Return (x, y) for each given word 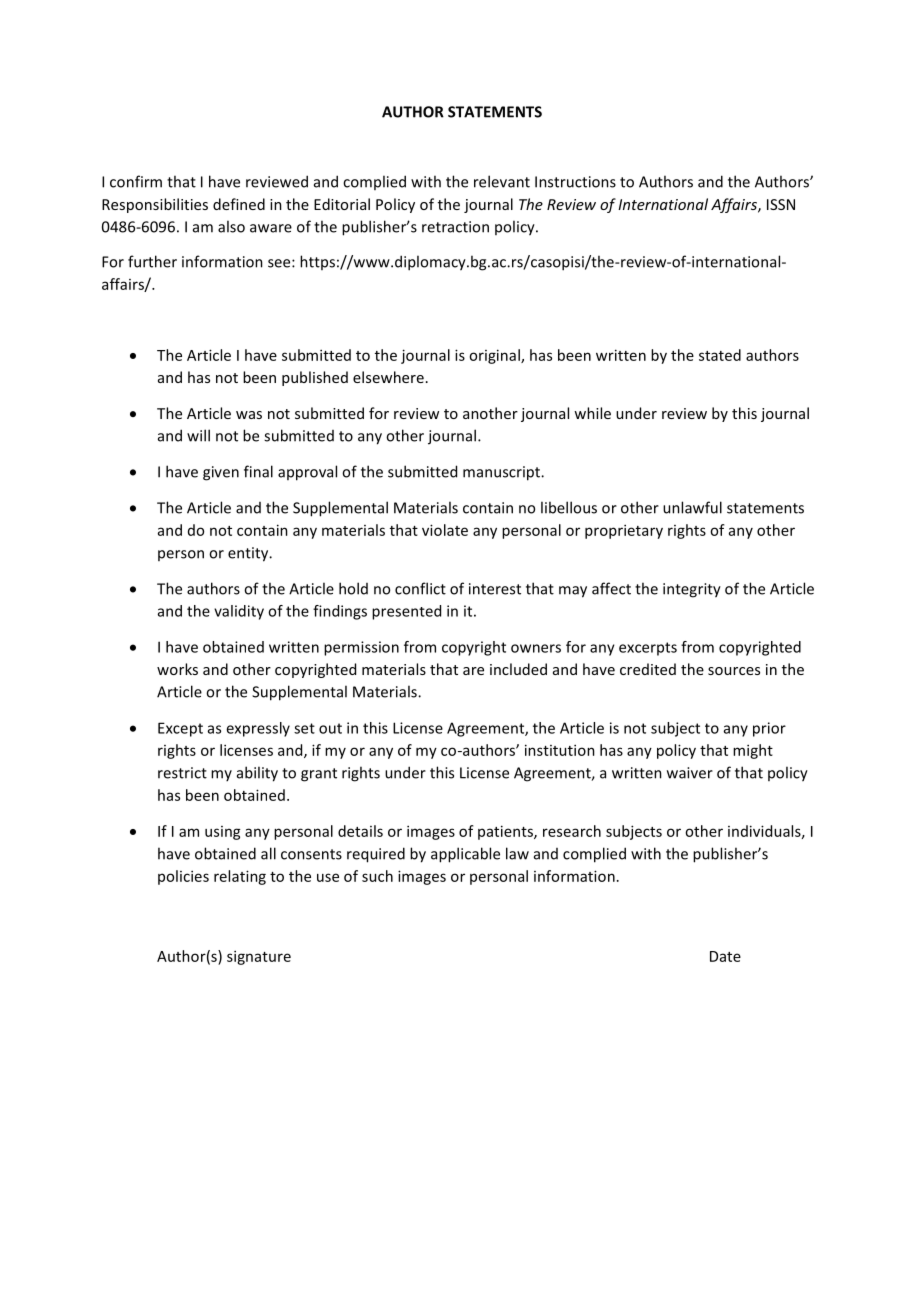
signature (259, 957)
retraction (455, 227)
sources (734, 671)
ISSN (781, 204)
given (221, 473)
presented (406, 612)
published (315, 378)
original (495, 356)
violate (445, 530)
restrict (182, 773)
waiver (690, 773)
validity (239, 612)
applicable (465, 855)
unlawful (692, 507)
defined (239, 204)
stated (720, 355)
